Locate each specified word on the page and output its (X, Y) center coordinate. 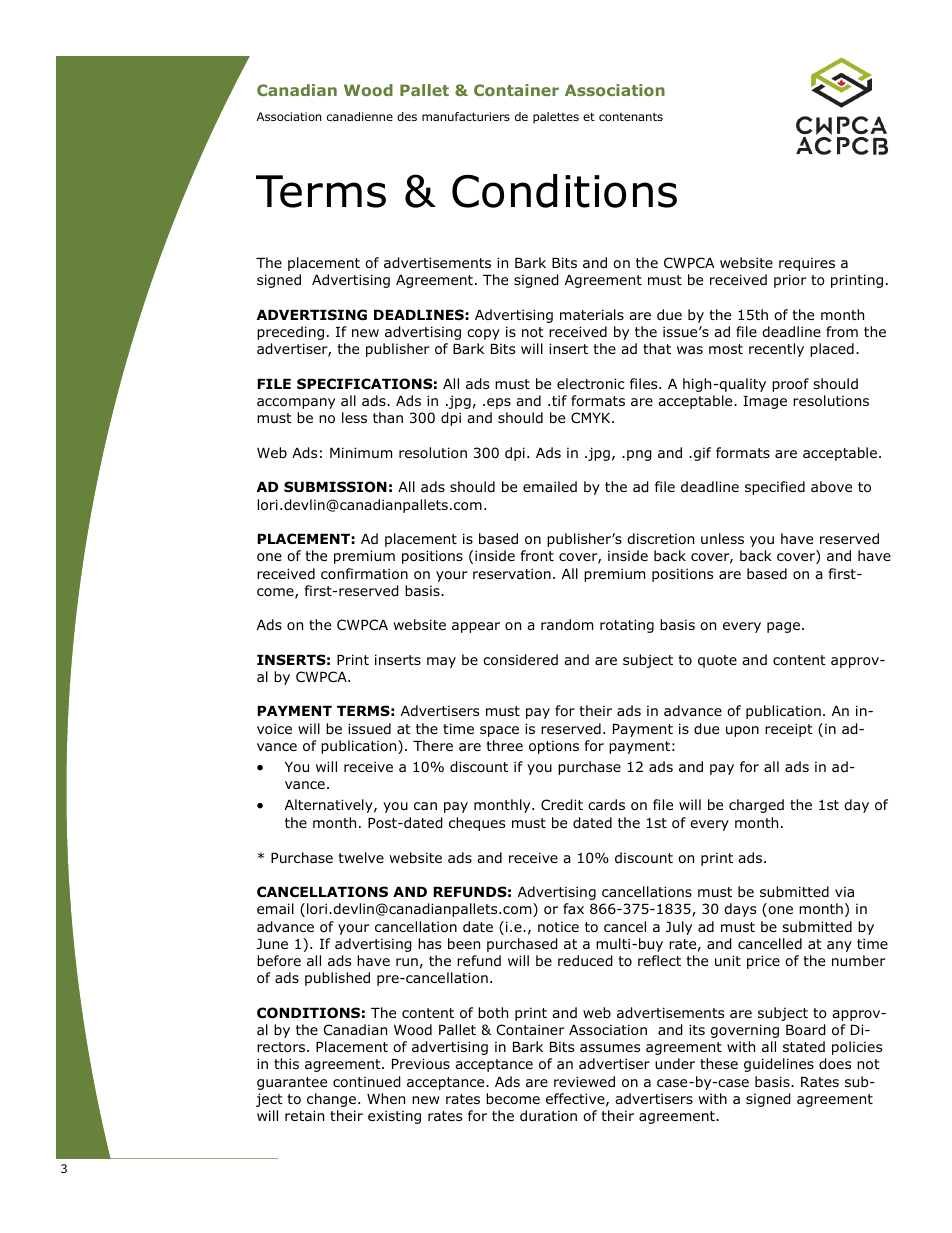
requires (807, 264)
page (783, 627)
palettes (556, 118)
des (407, 116)
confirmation (364, 574)
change (333, 1100)
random (567, 625)
